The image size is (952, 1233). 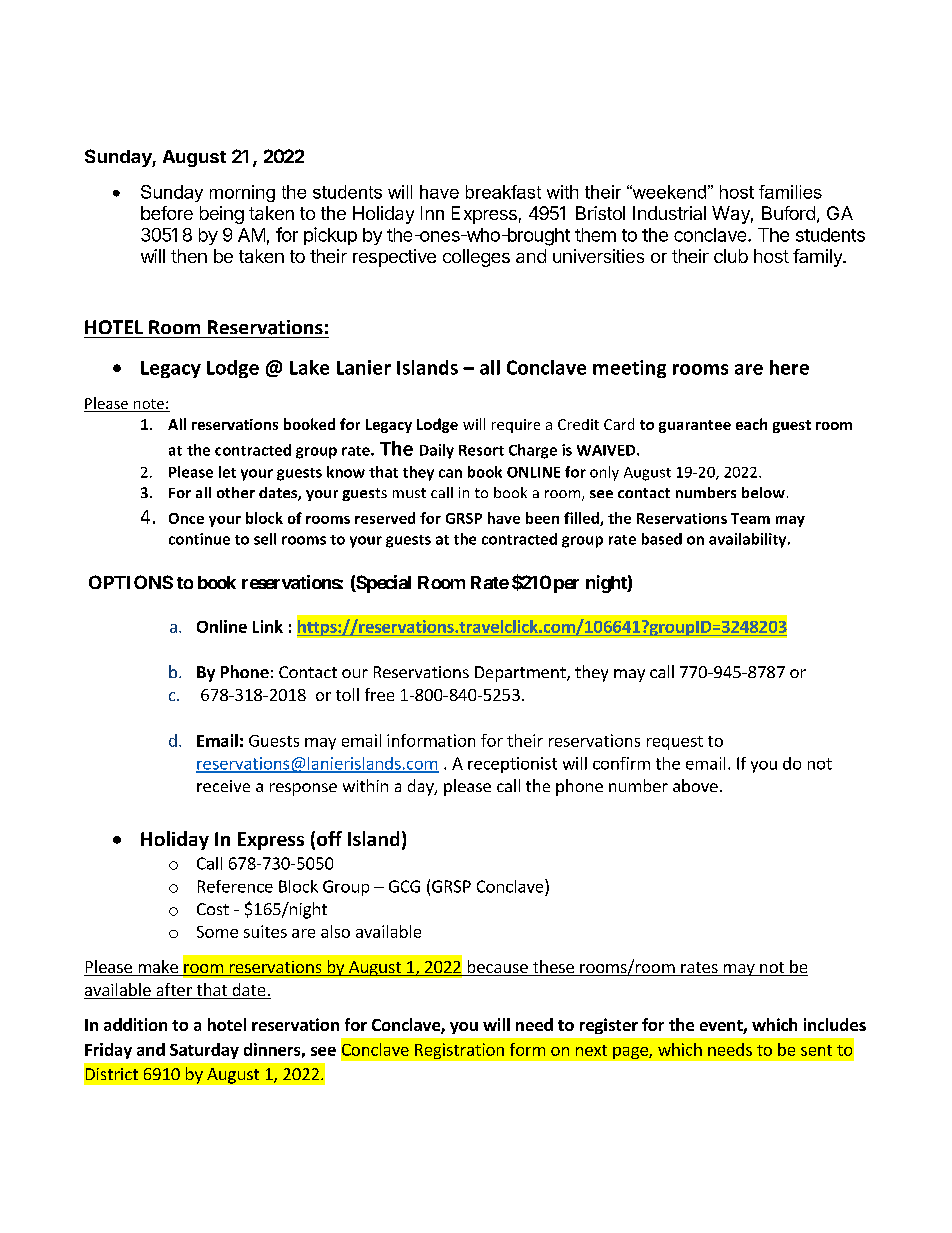 What do you see at coordinates (816, 1050) in the screenshot?
I see `sent` at bounding box center [816, 1050].
